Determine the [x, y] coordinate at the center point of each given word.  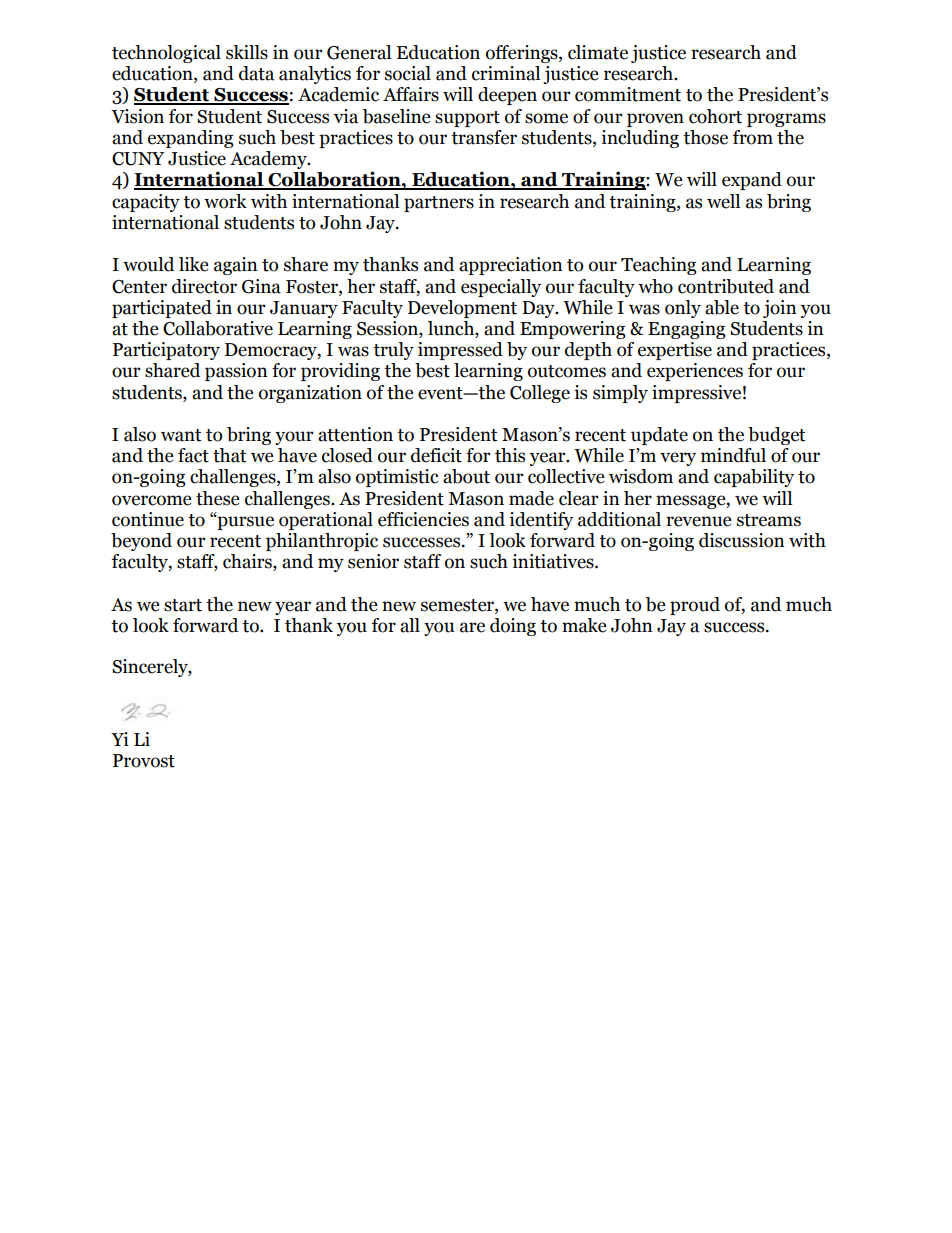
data [256, 73]
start [183, 605]
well [723, 201]
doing [513, 627]
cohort [715, 116]
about [466, 476]
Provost [144, 761]
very [678, 459]
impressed [460, 351]
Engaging [687, 330]
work [225, 201]
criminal [506, 73]
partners [439, 204]
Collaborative [218, 328]
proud [695, 606]
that [230, 455]
